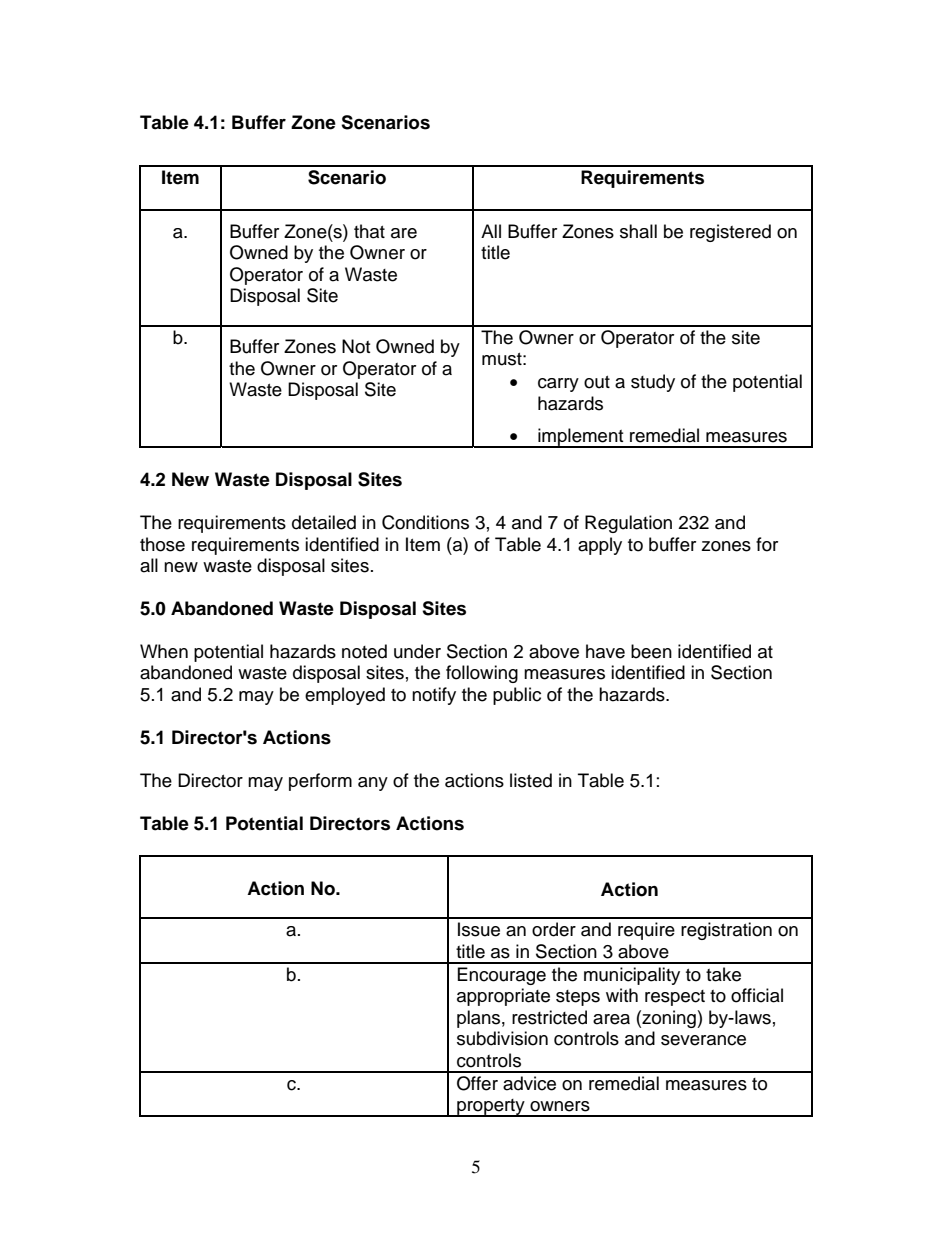 The width and height of the page is (952, 1233). I want to click on property, so click(491, 1108).
